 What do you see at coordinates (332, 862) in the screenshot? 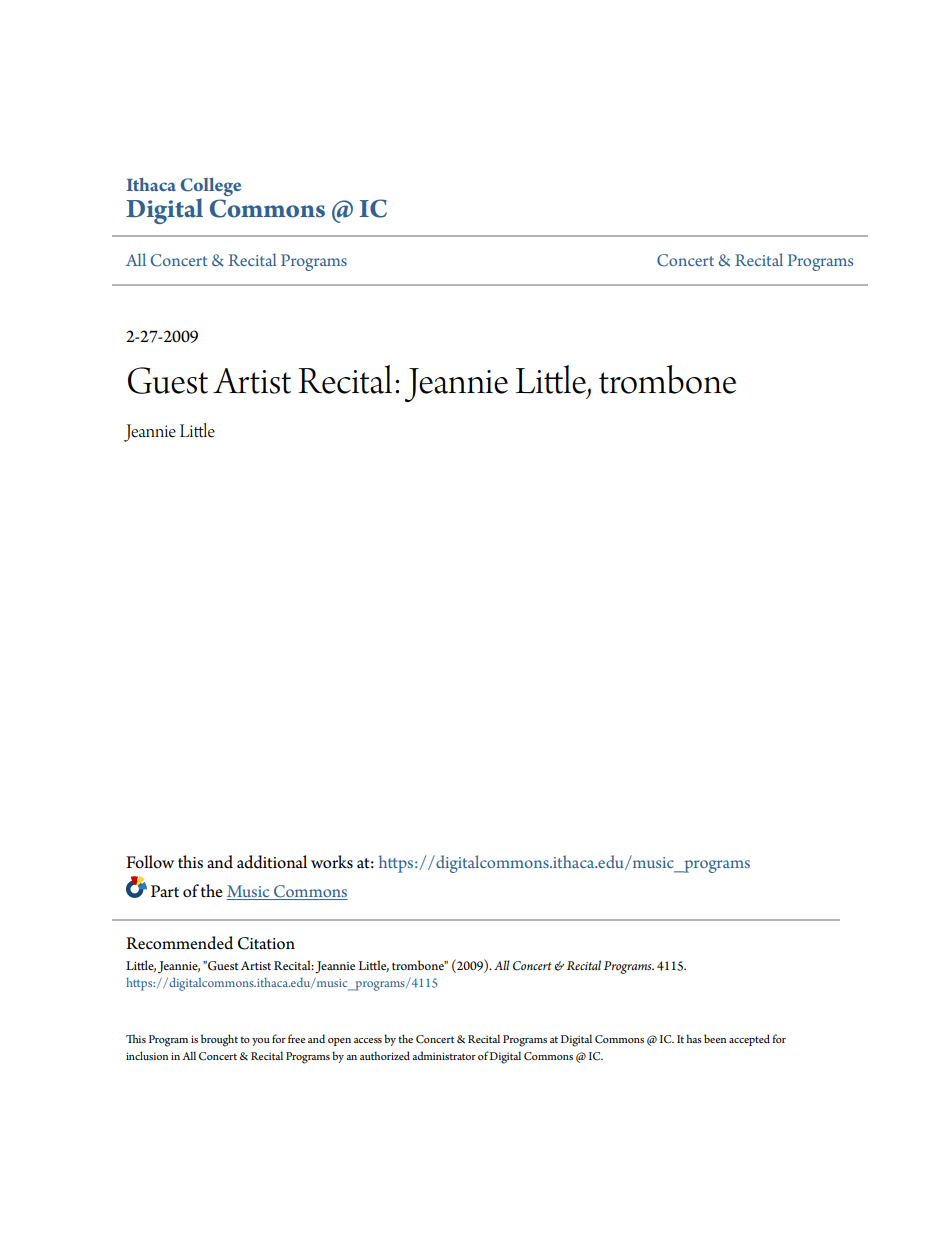
I see `works` at bounding box center [332, 862].
